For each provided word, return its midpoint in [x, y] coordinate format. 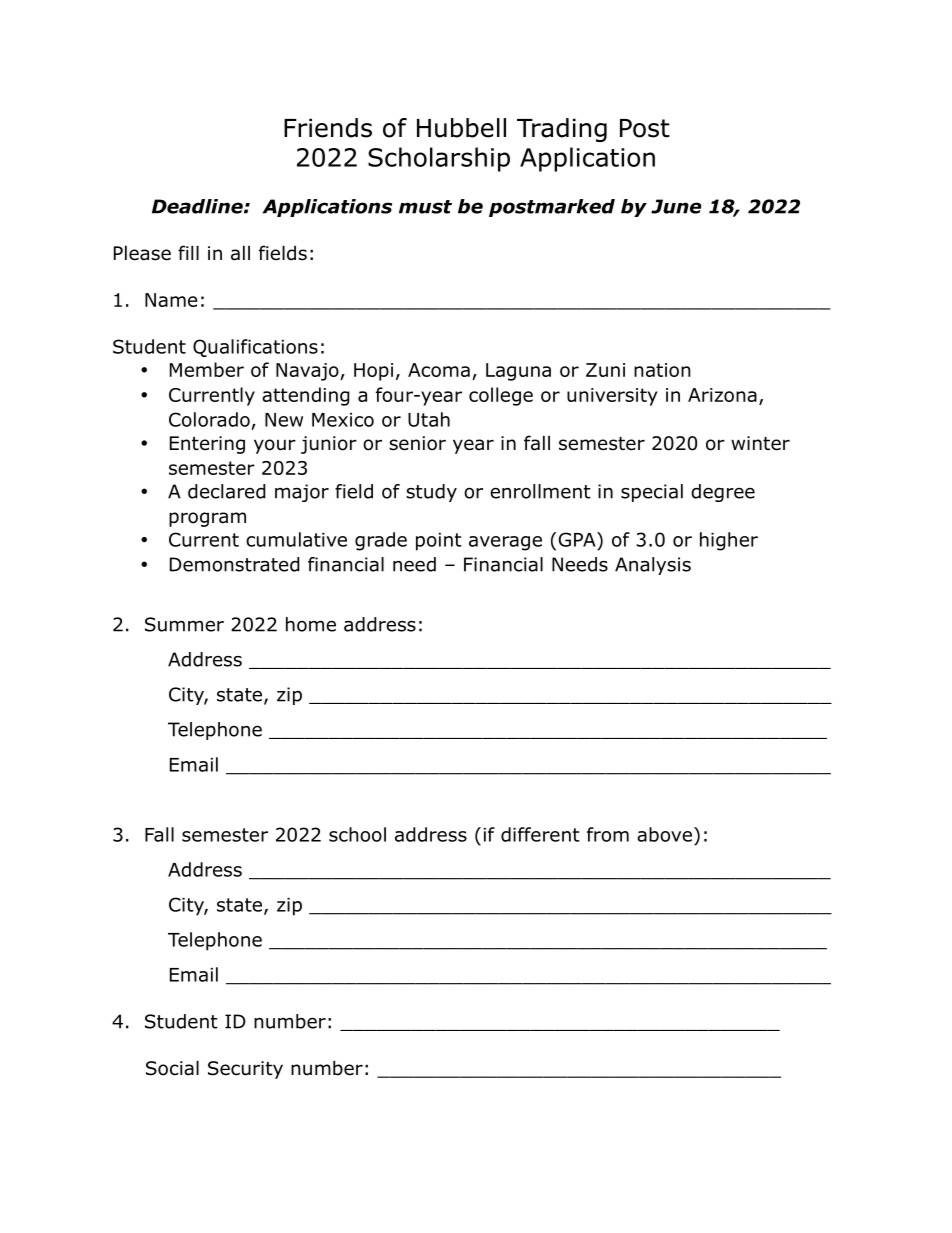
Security [245, 1070]
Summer [184, 624]
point [439, 542]
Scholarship [439, 159]
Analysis [653, 566]
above [664, 834]
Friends [328, 128]
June [676, 206]
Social [172, 1068]
